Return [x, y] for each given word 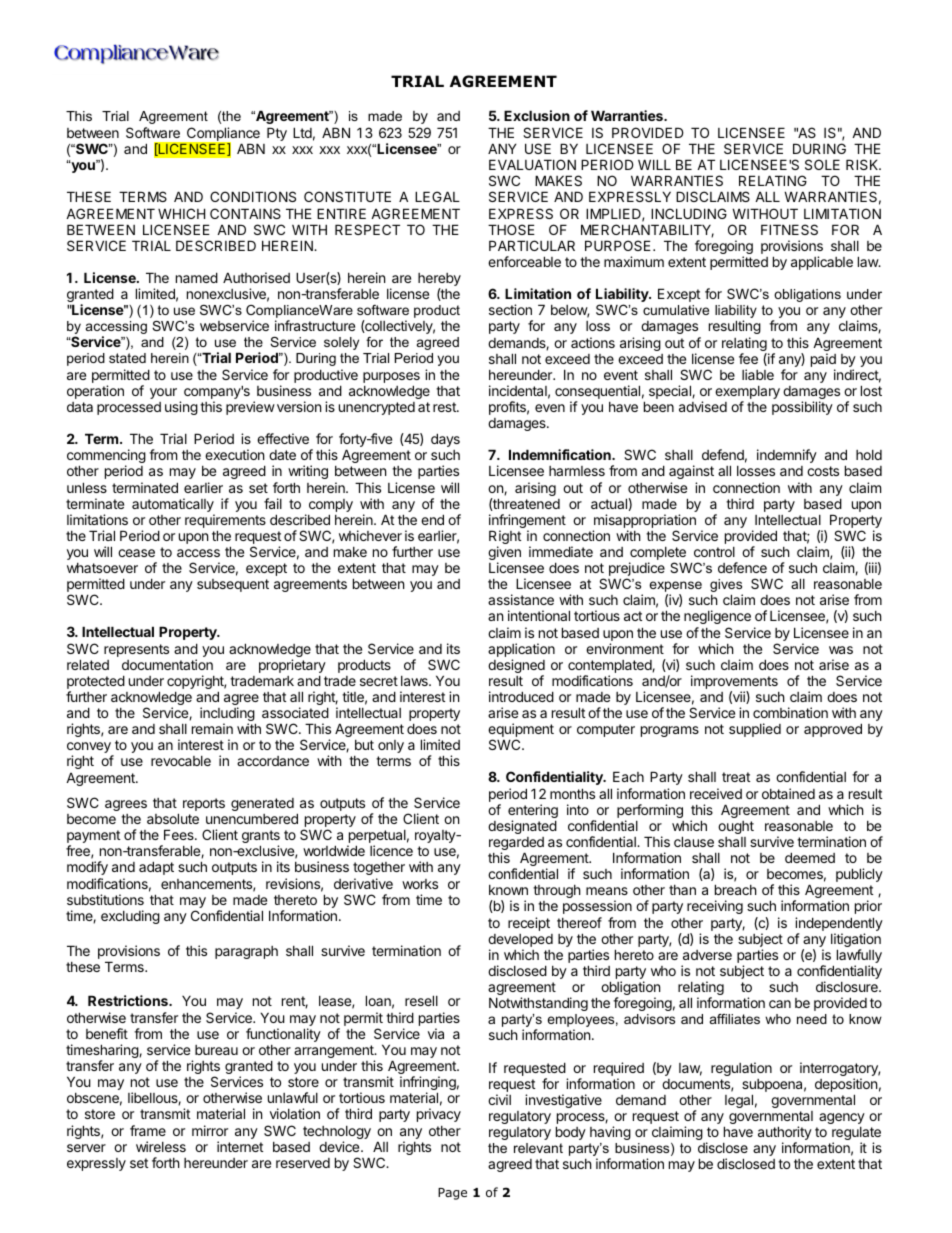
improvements [734, 683]
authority [785, 1134]
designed [516, 667]
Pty [277, 134]
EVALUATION [532, 164]
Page [452, 1194]
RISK [863, 164]
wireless [161, 1146]
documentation [167, 664]
